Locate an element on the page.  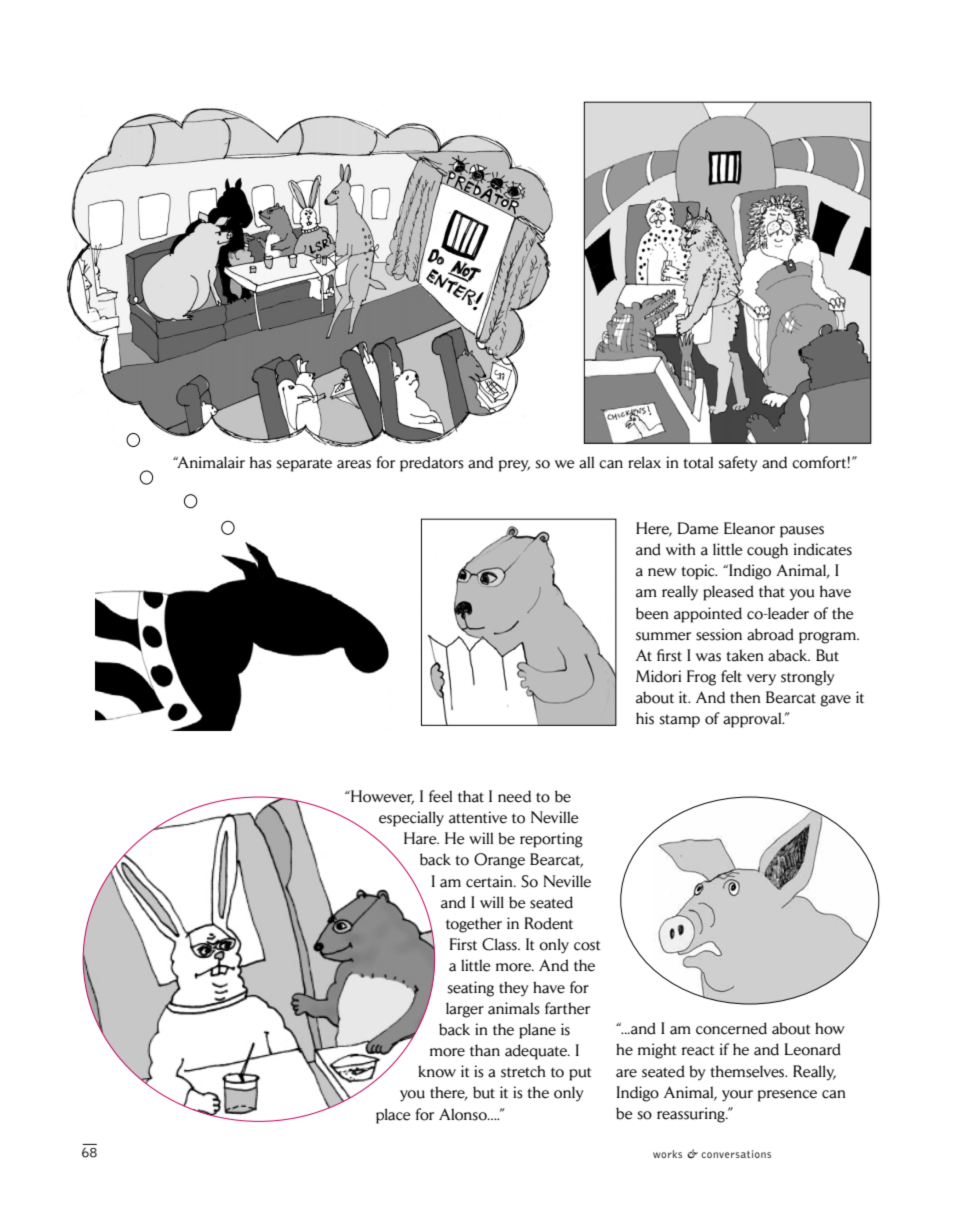
need is located at coordinates (514, 796).
